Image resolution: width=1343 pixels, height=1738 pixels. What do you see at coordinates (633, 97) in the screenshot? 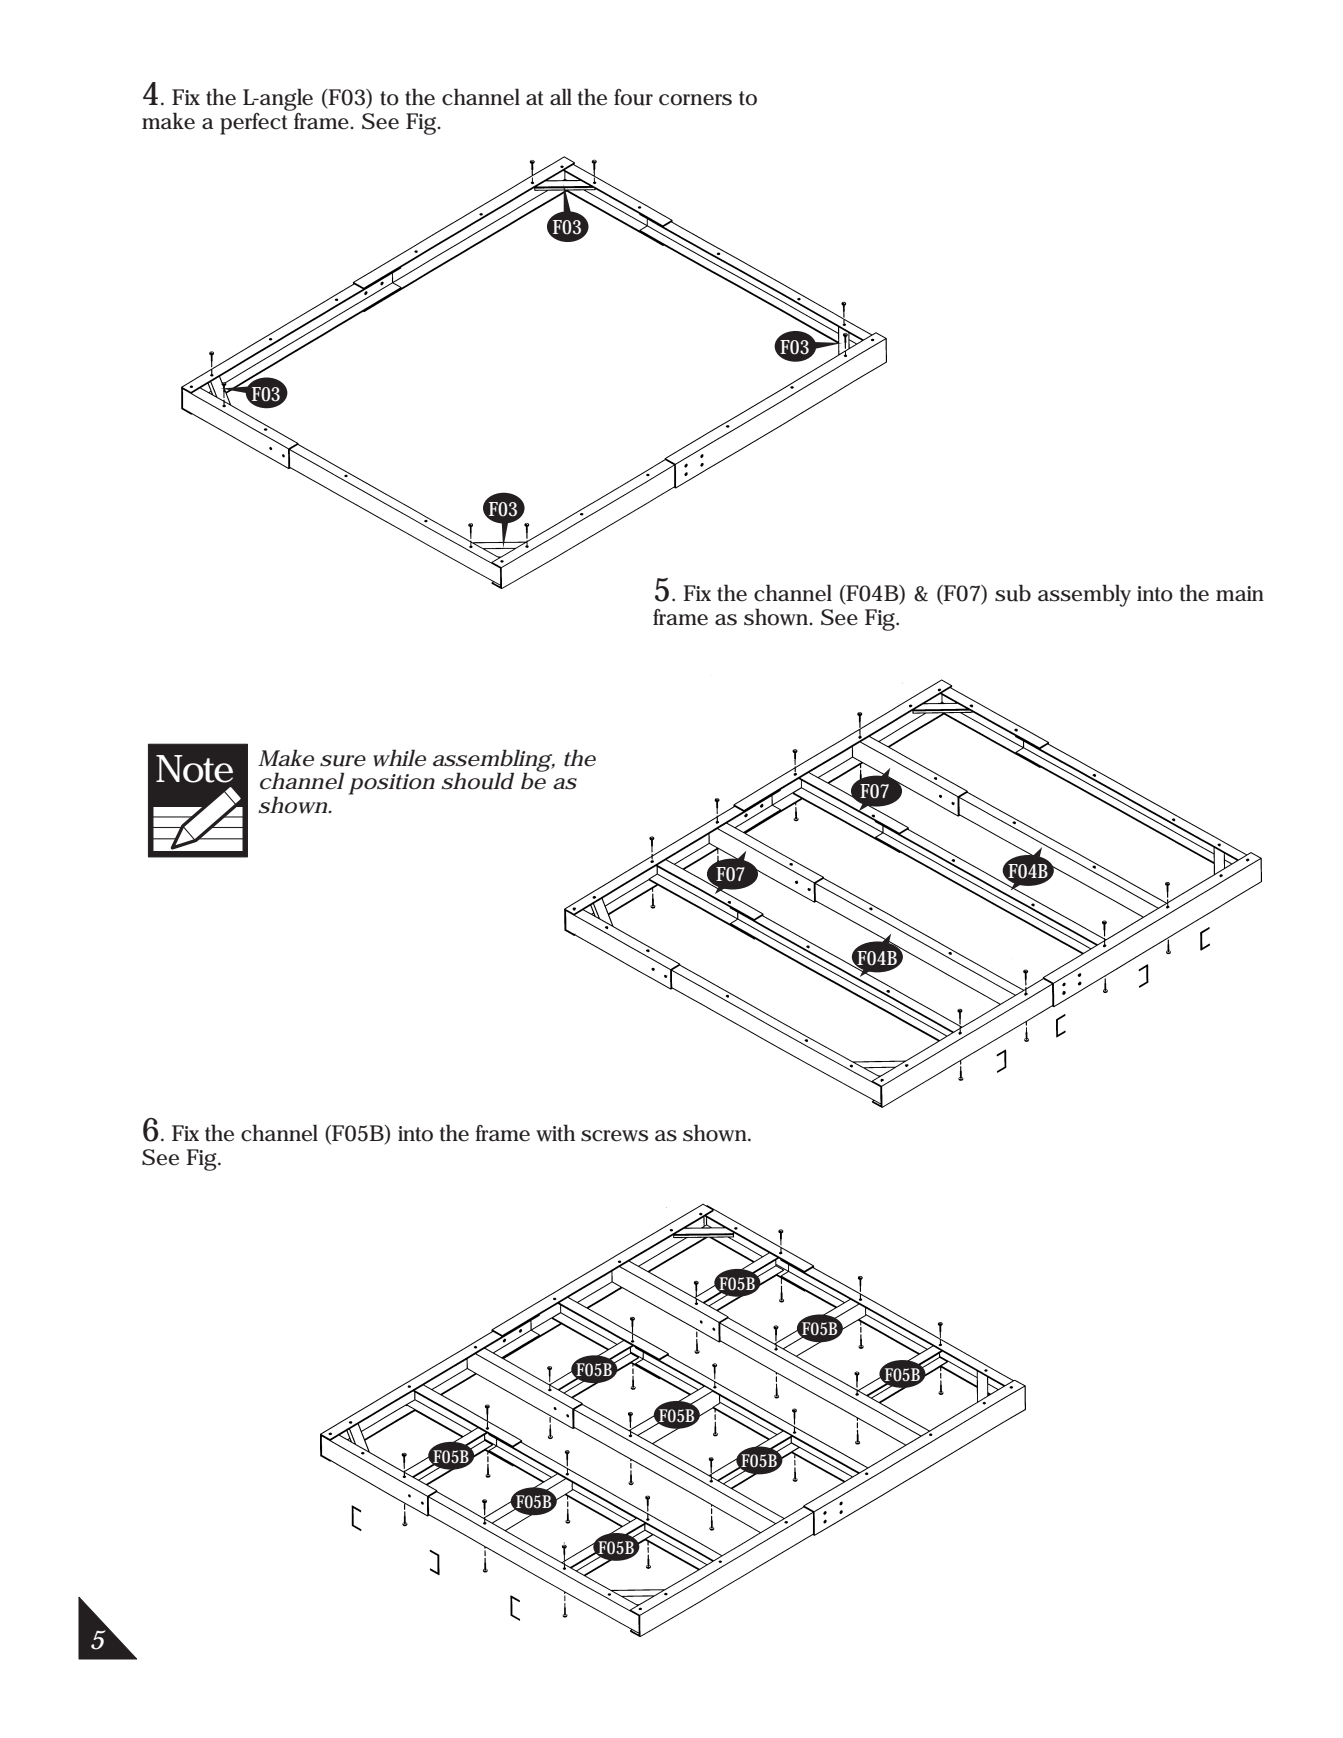
I see `four` at bounding box center [633, 97].
